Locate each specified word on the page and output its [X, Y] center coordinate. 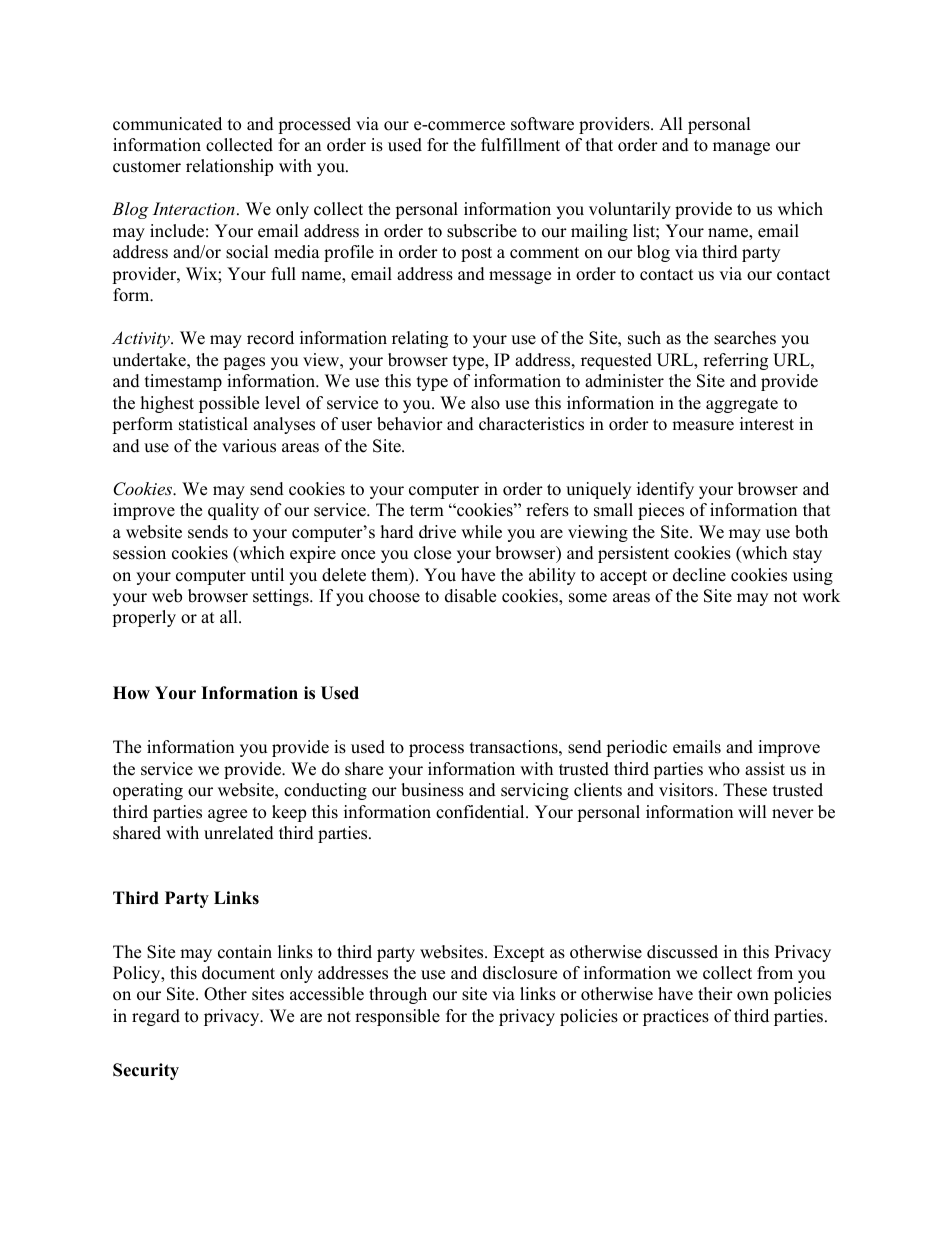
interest [767, 424]
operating [148, 791]
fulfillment [520, 145]
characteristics [531, 424]
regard [156, 1017]
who [724, 769]
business [432, 790]
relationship [229, 167]
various [249, 446]
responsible [397, 1017]
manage [741, 148]
